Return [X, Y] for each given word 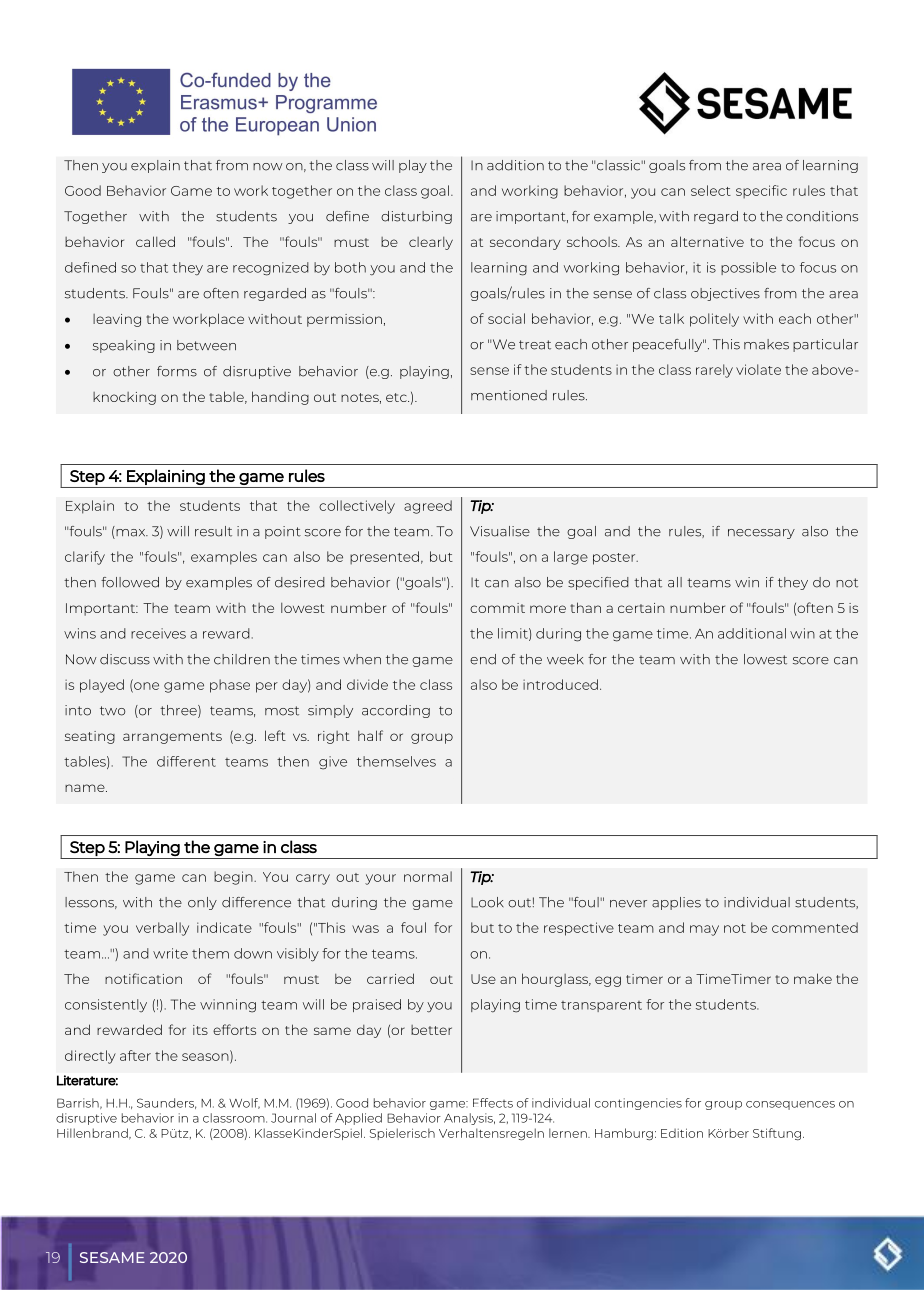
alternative [707, 241]
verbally [162, 929]
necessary [761, 534]
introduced [560, 684]
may [704, 930]
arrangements [172, 738]
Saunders [166, 1103]
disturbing [416, 217]
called [155, 241]
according [396, 711]
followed [130, 582]
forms [177, 371]
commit [497, 608]
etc [397, 397]
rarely [714, 371]
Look [487, 902]
